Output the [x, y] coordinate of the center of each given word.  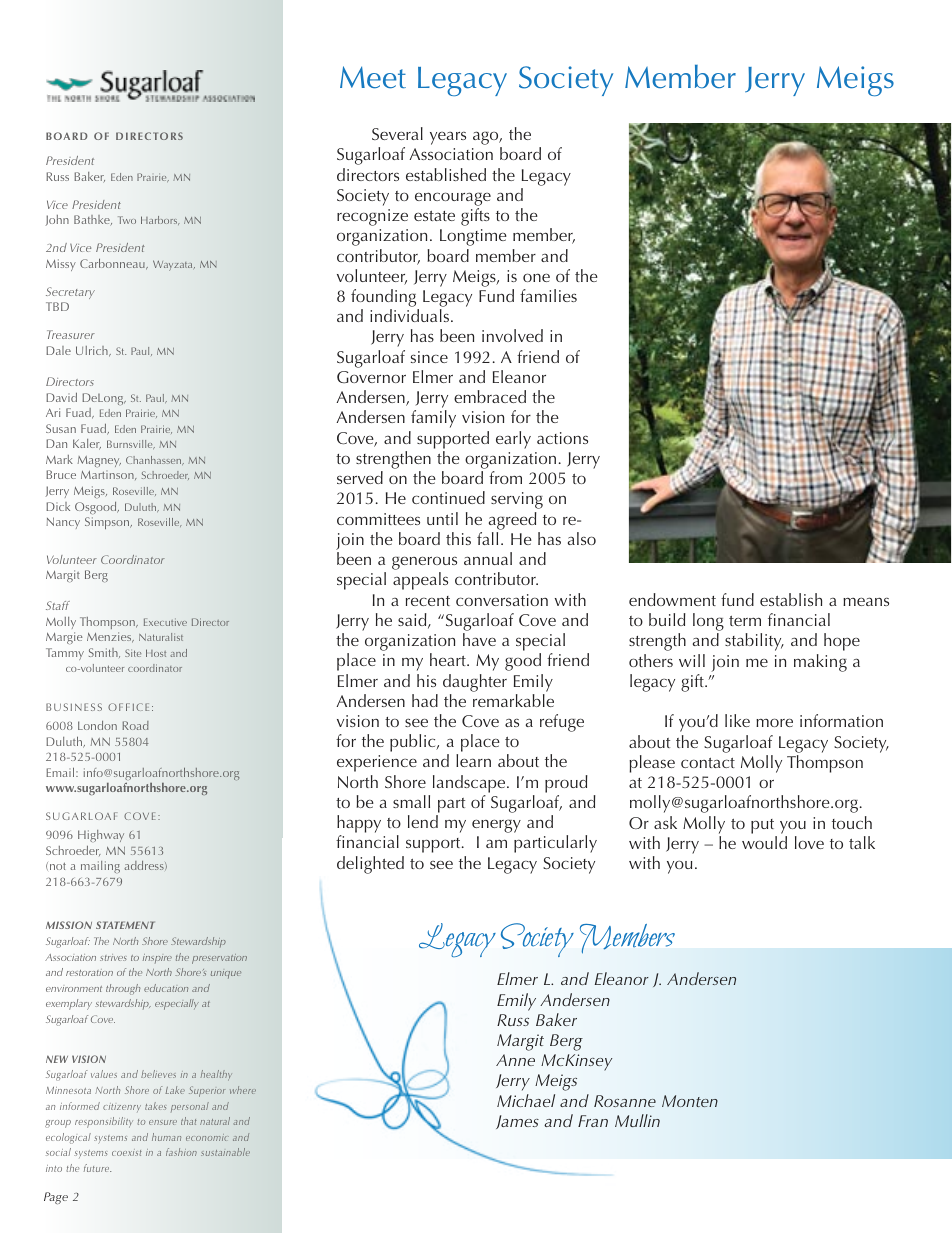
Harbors [160, 220]
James [517, 1122]
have [479, 639]
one [536, 277]
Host [156, 653]
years [448, 138]
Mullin [637, 1120]
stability [754, 642]
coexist [127, 1152]
